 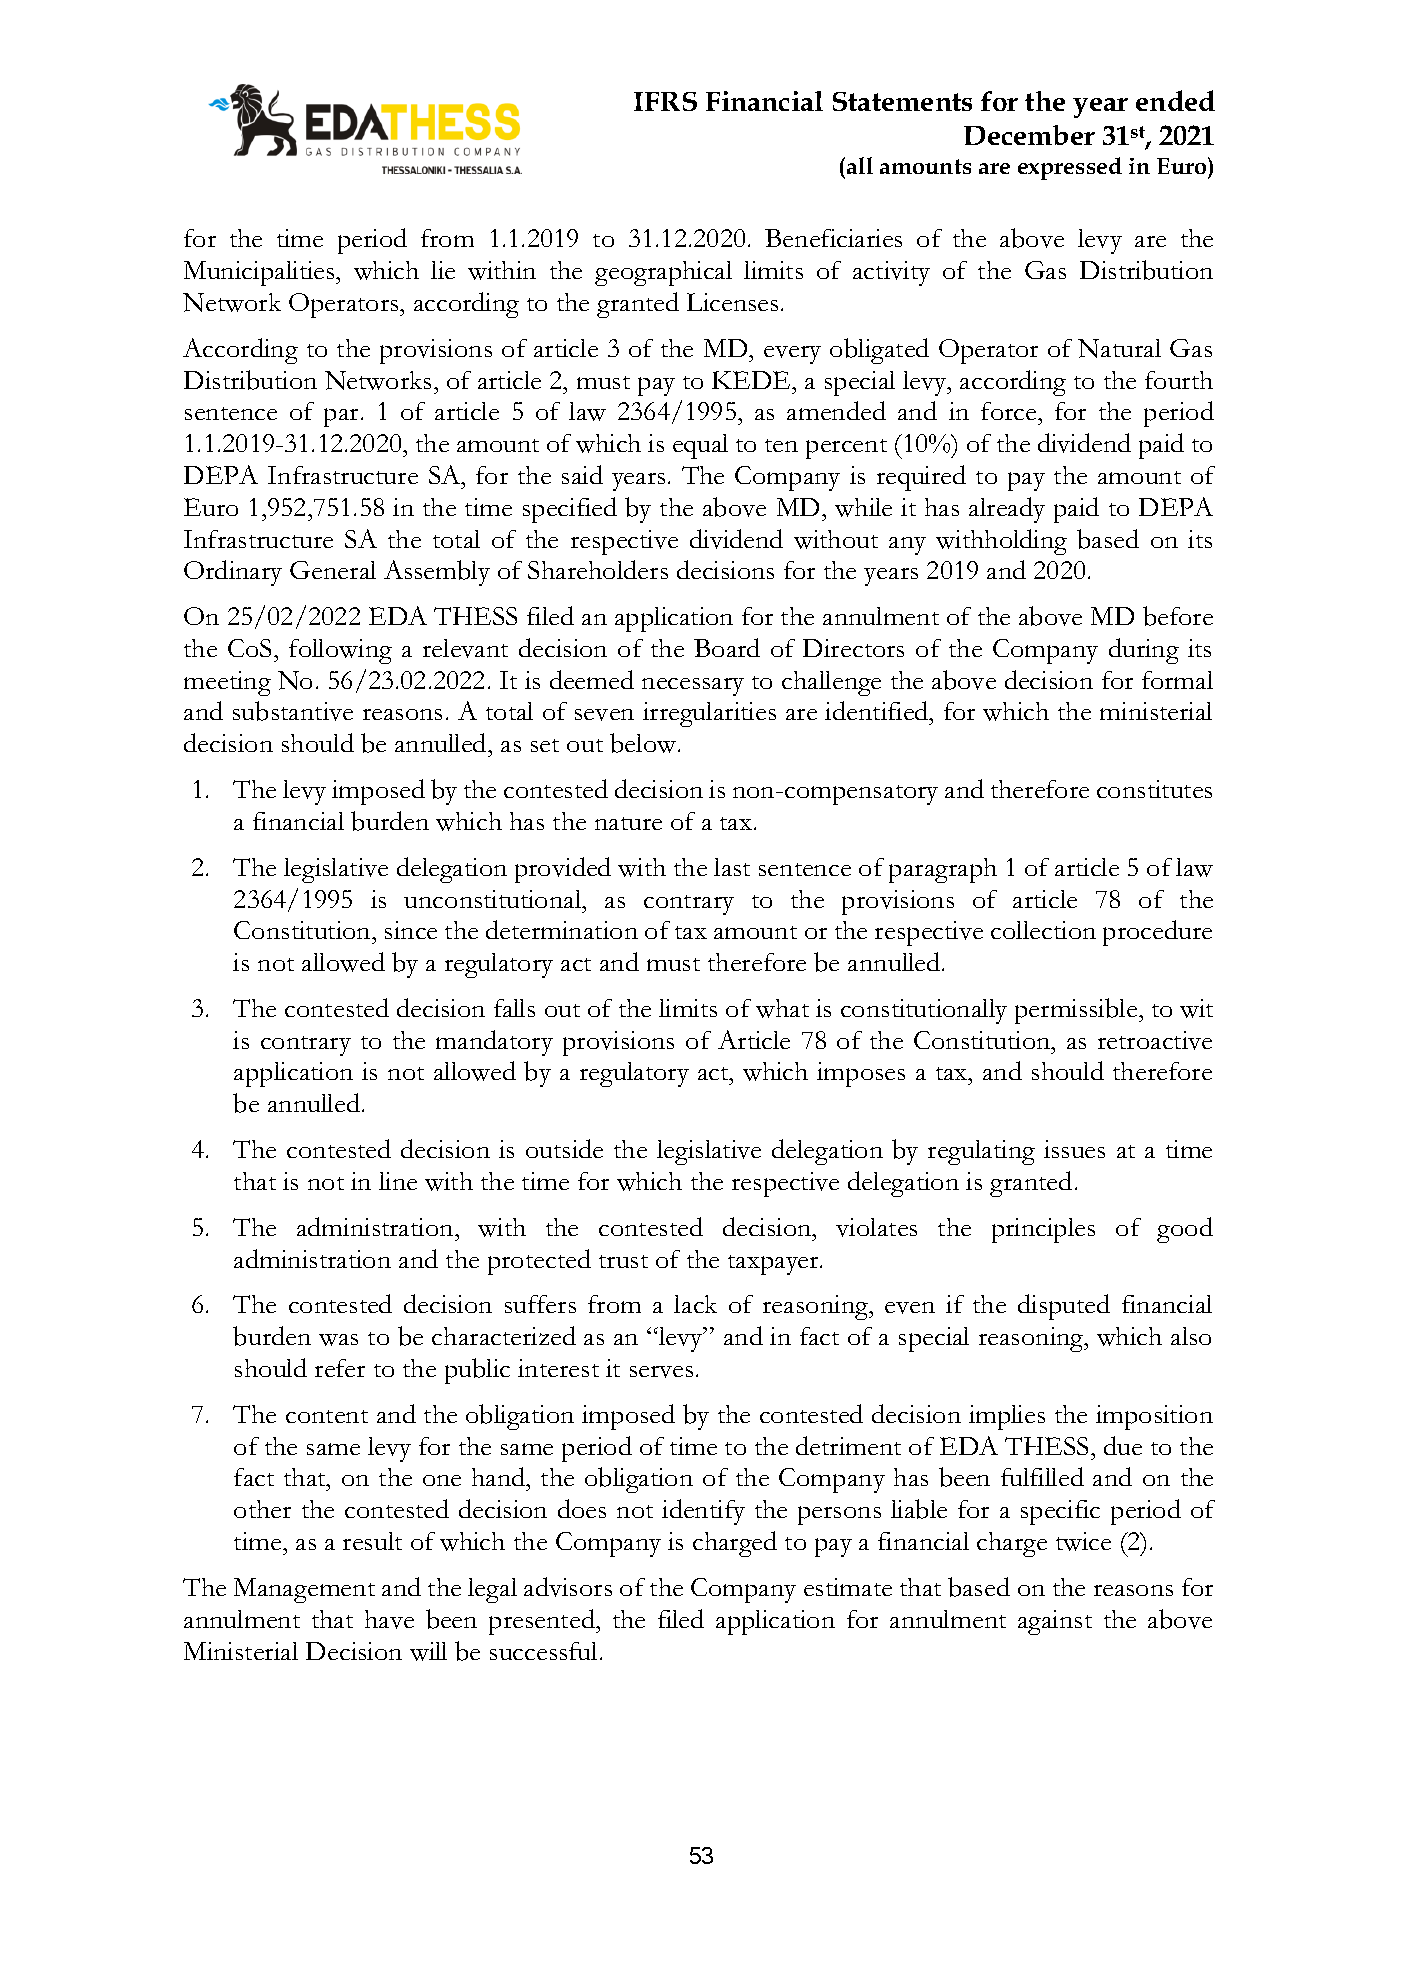 I want to click on Management, so click(x=304, y=1590).
